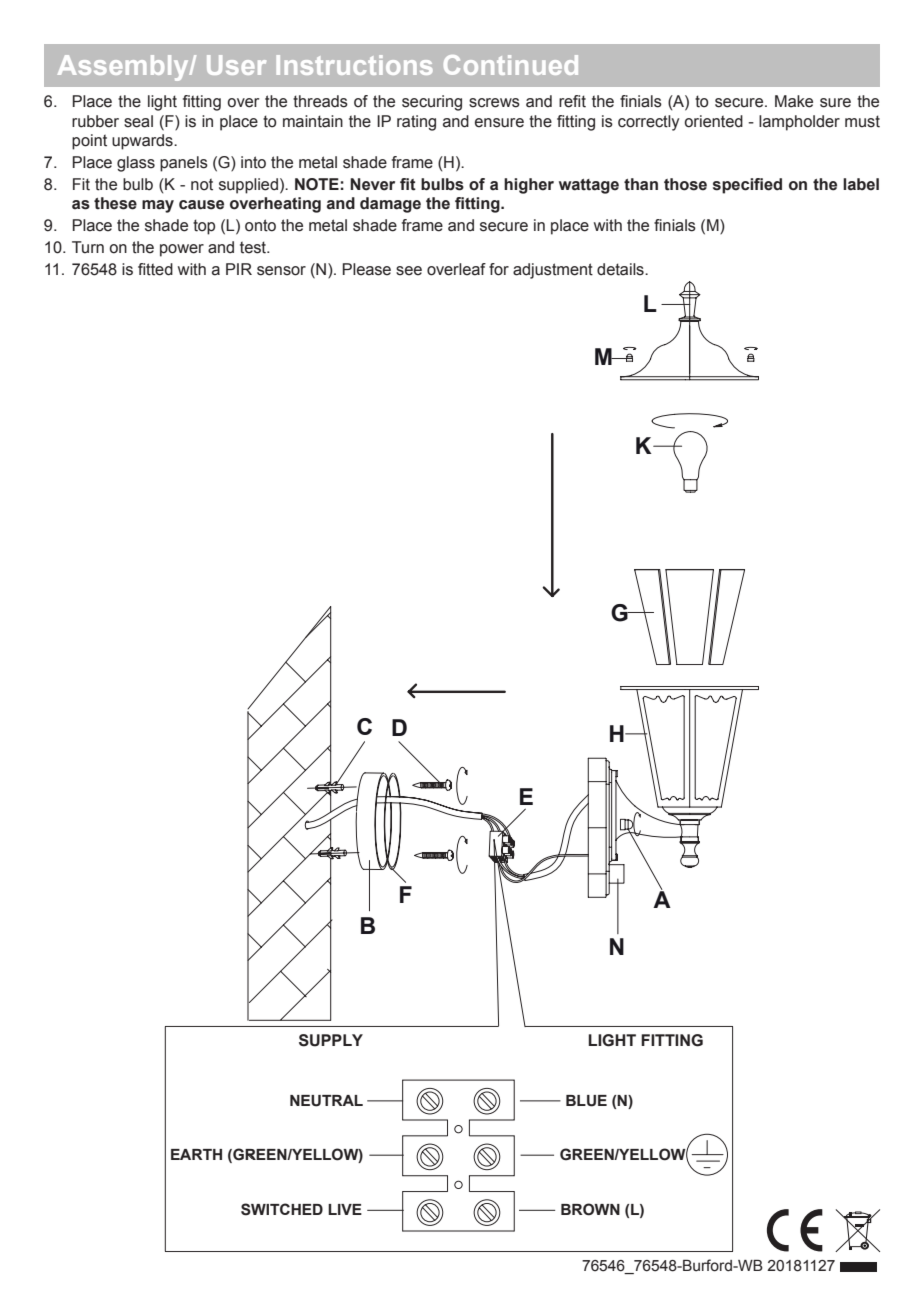 The width and height of the screenshot is (924, 1308). I want to click on fitted, so click(155, 269).
